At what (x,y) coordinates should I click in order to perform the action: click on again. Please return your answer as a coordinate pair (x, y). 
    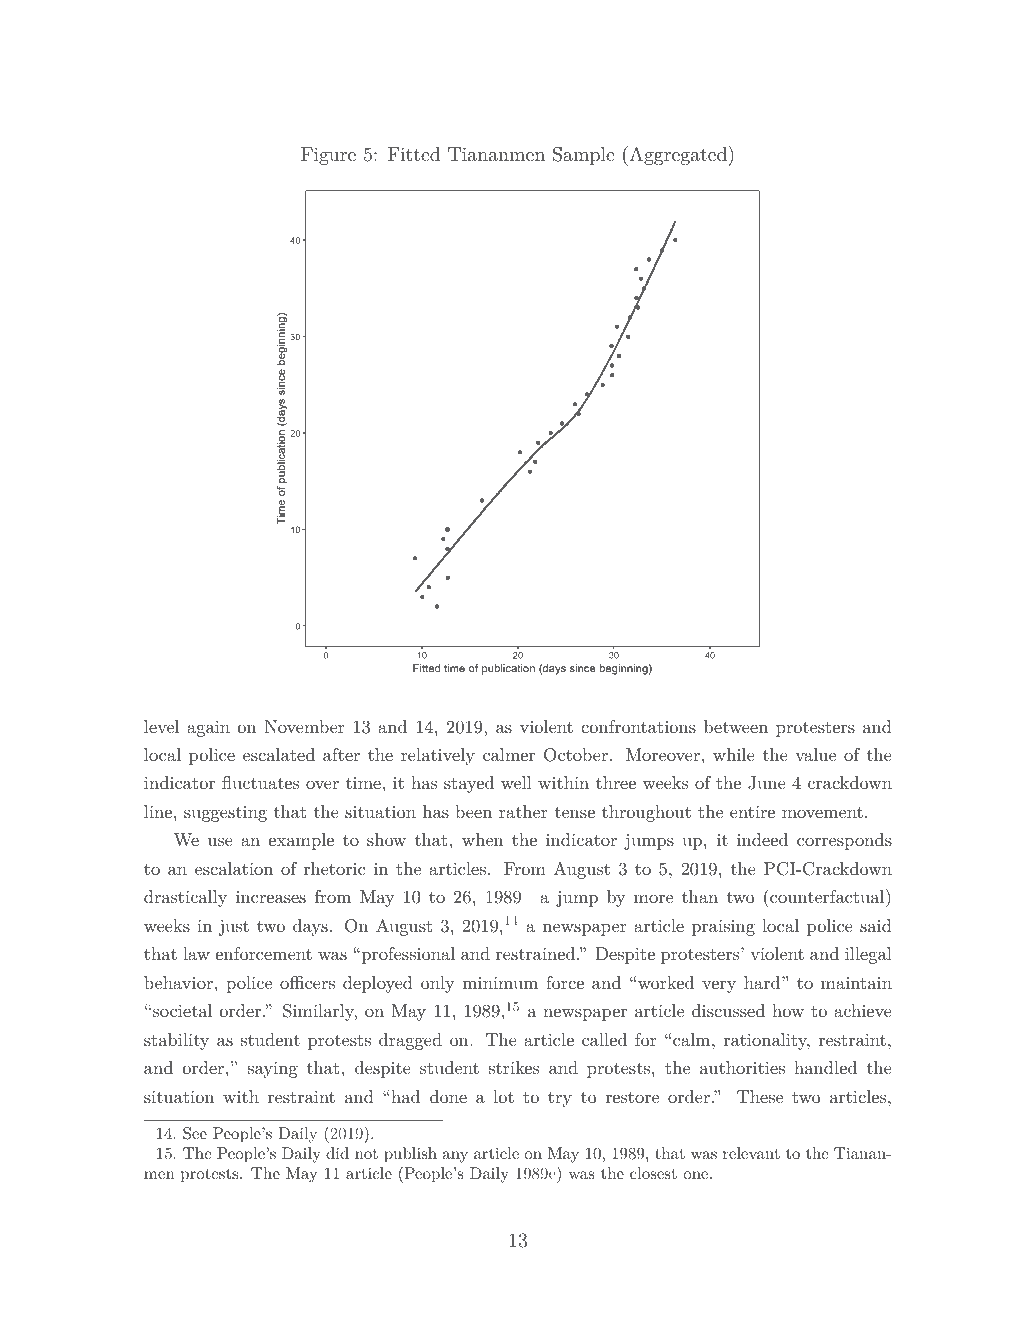
    Looking at the image, I should click on (208, 729).
